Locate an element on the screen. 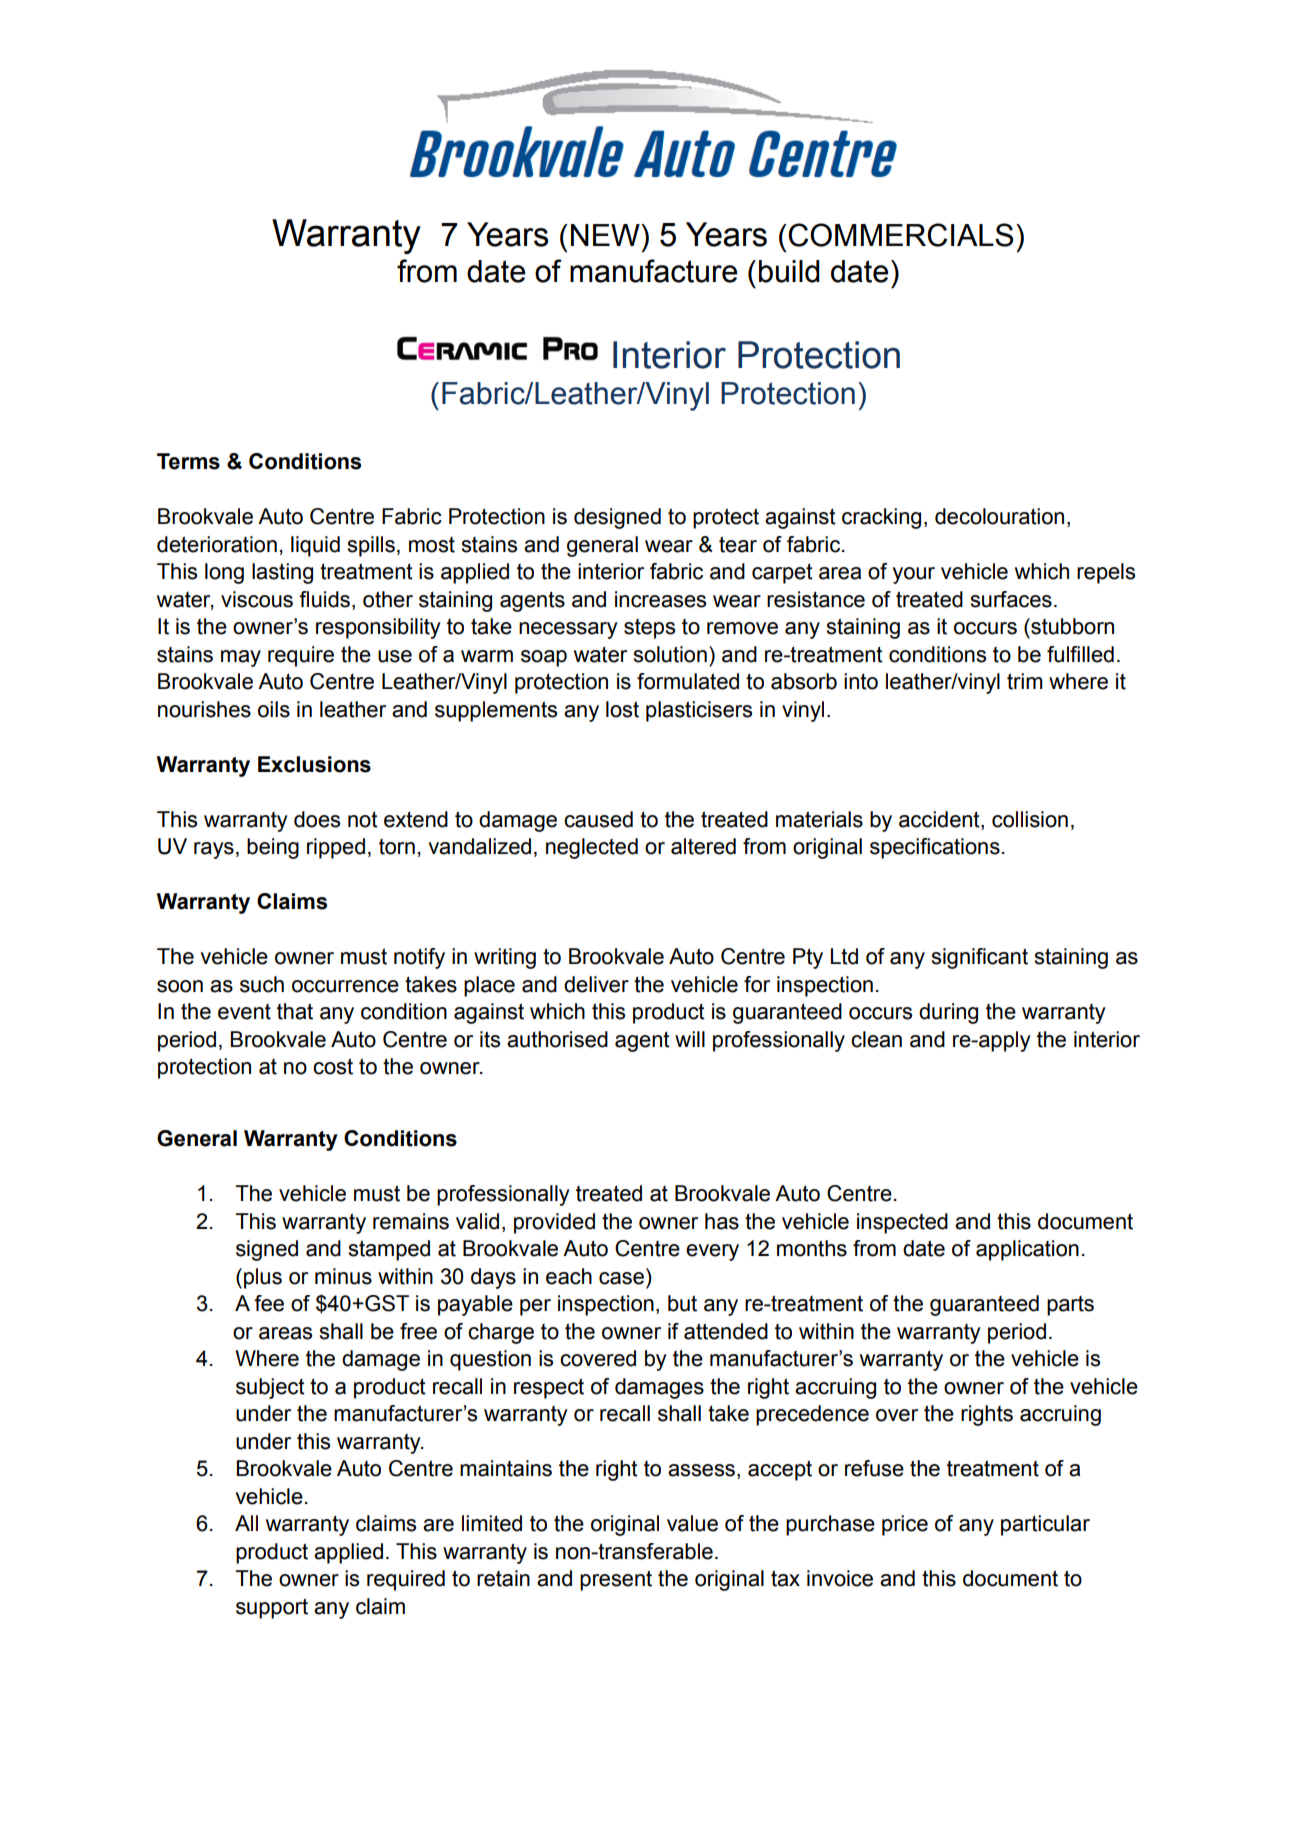  such is located at coordinates (262, 984).
